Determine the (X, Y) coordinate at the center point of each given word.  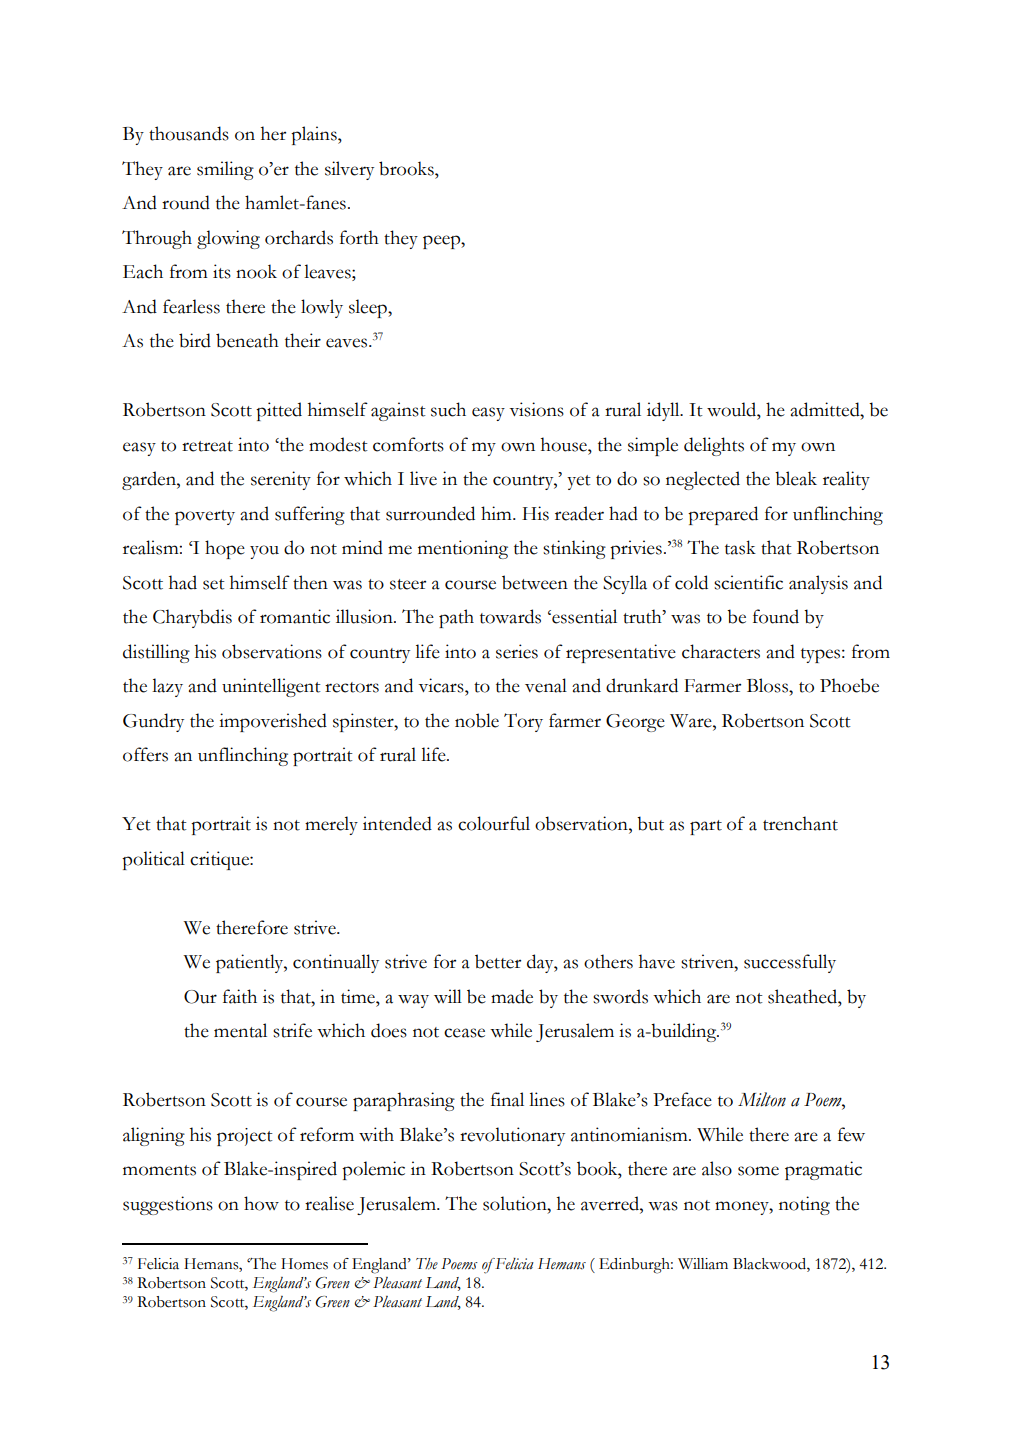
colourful (494, 823)
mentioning (463, 549)
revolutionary (512, 1136)
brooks (407, 168)
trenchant (800, 823)
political (153, 860)
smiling (225, 170)
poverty (205, 517)
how (261, 1203)
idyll (664, 411)
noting (804, 1205)
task (740, 547)
